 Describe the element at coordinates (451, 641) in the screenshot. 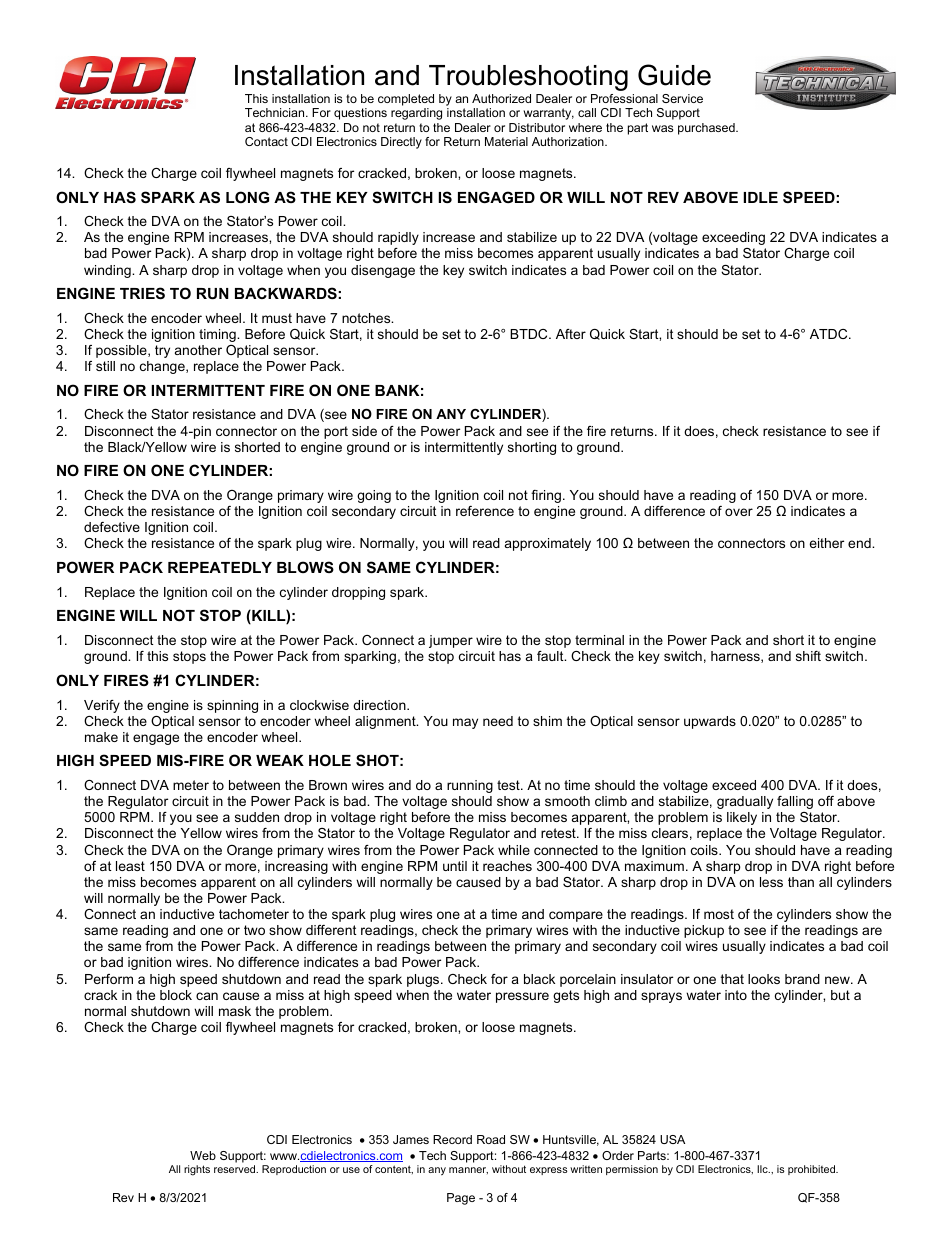

I see `jumper` at that location.
